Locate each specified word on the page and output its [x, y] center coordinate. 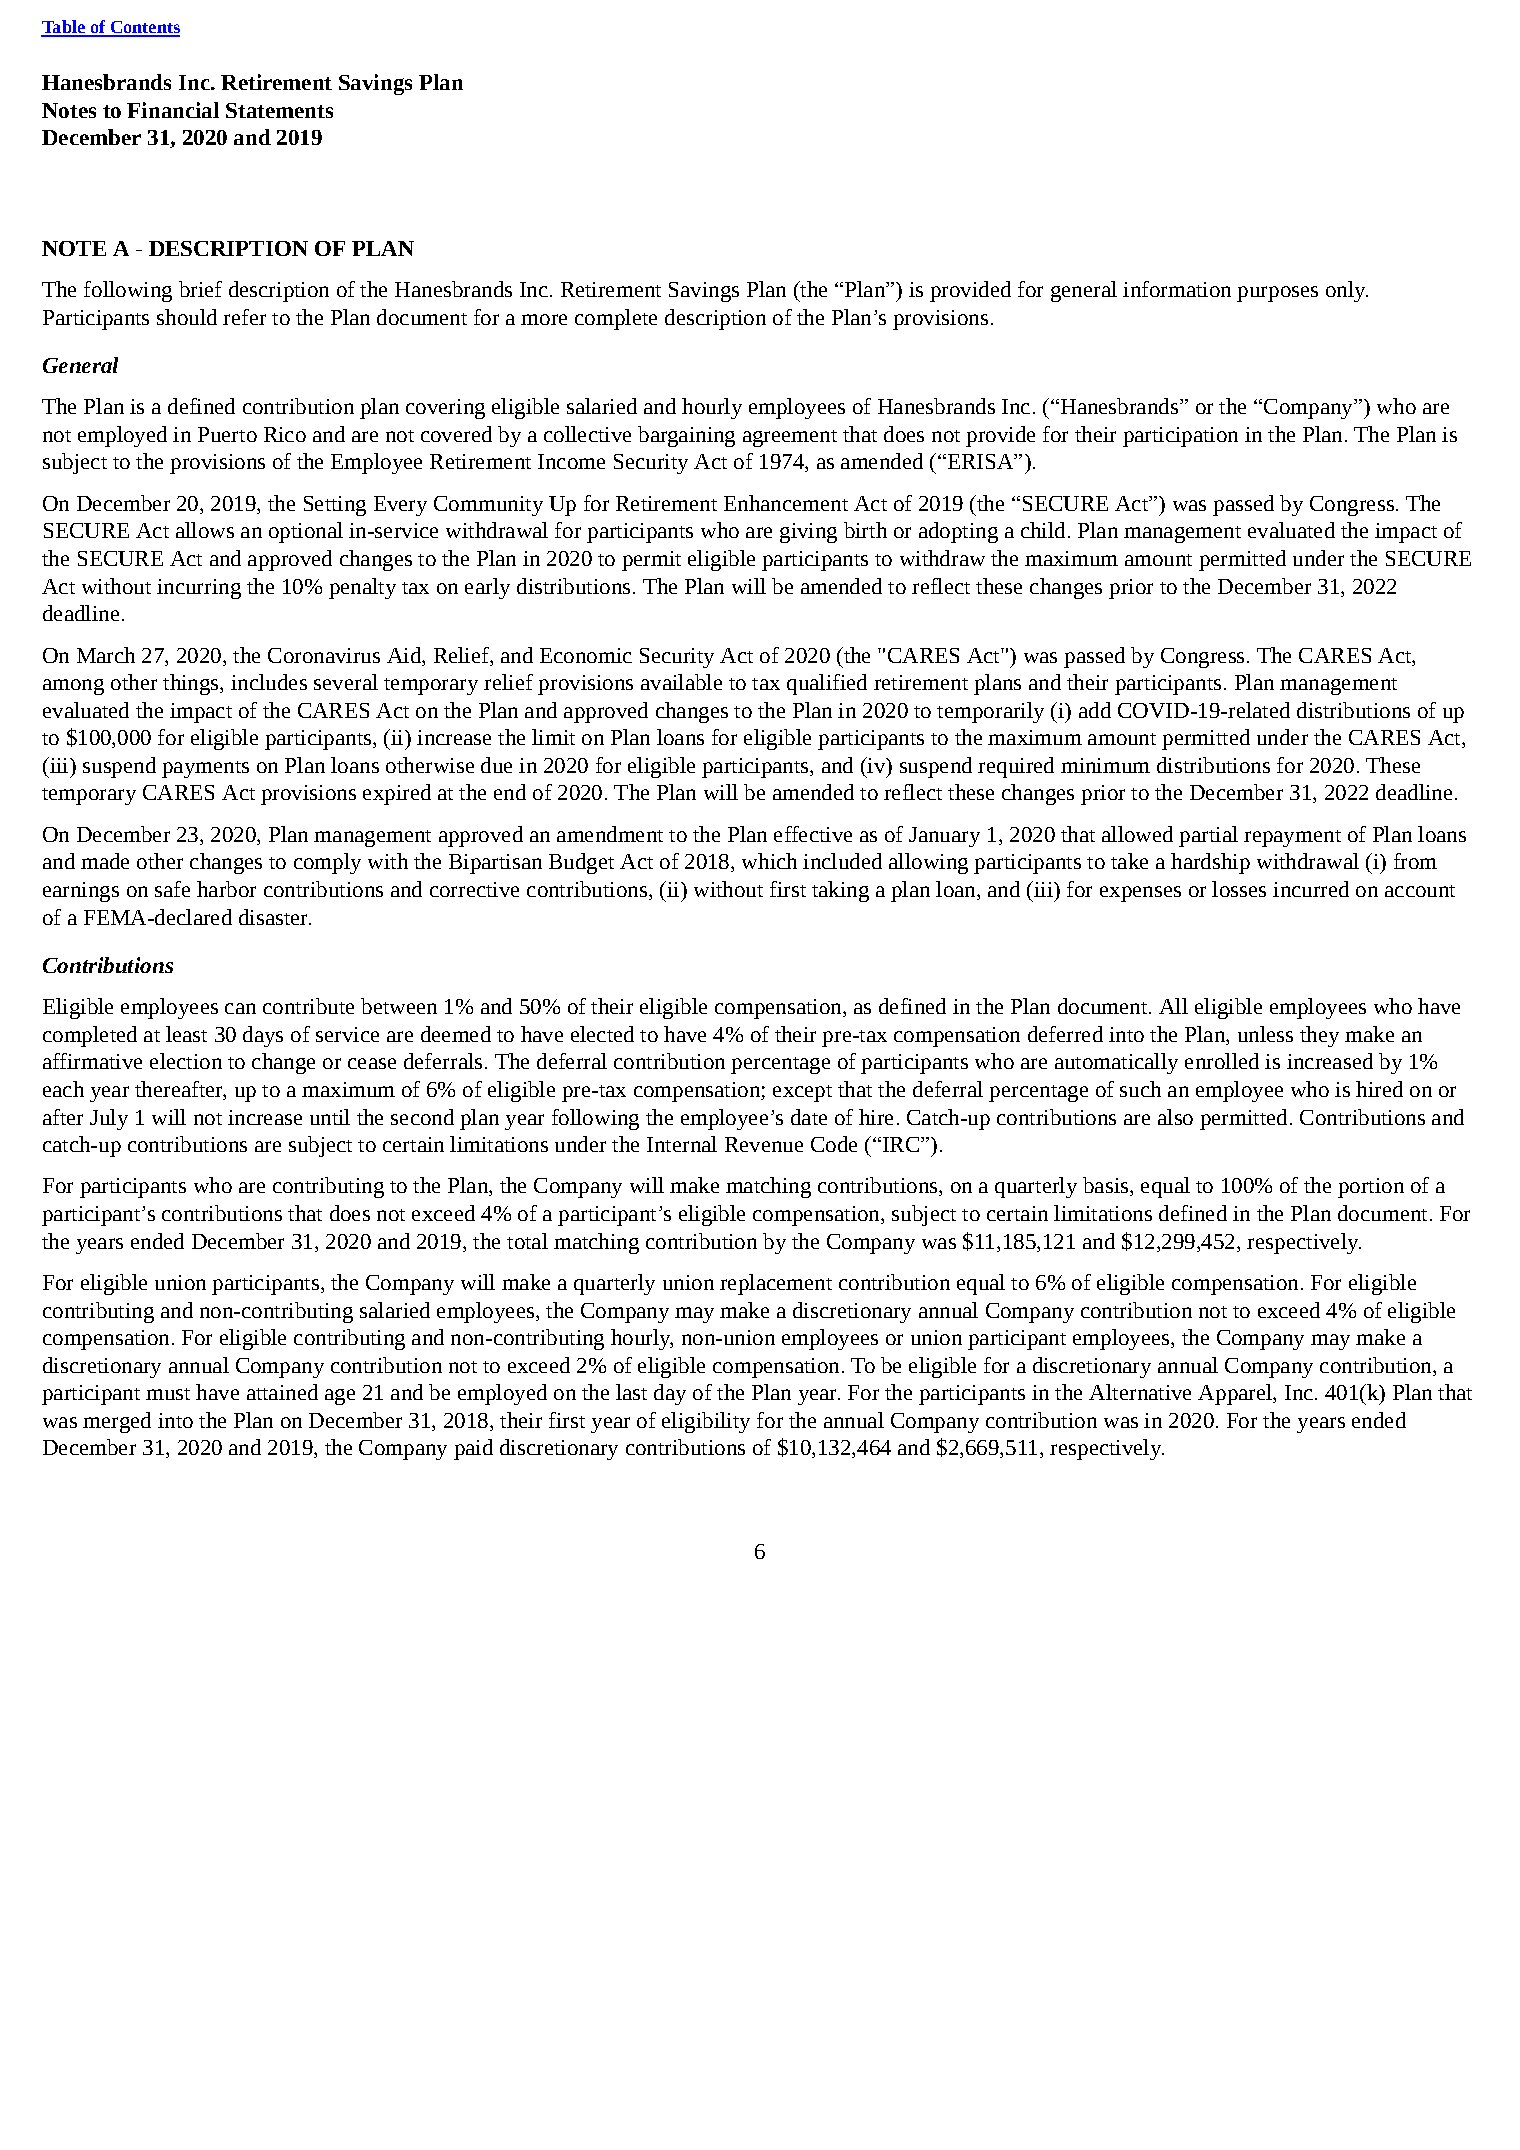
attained [282, 1392]
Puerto [227, 434]
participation [1180, 437]
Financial [173, 110]
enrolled [1222, 1061]
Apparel [1236, 1394]
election [186, 1061]
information [1177, 289]
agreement [790, 438]
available [681, 682]
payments [205, 769]
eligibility [706, 1422]
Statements [279, 110]
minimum [1105, 765]
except [802, 1093]
